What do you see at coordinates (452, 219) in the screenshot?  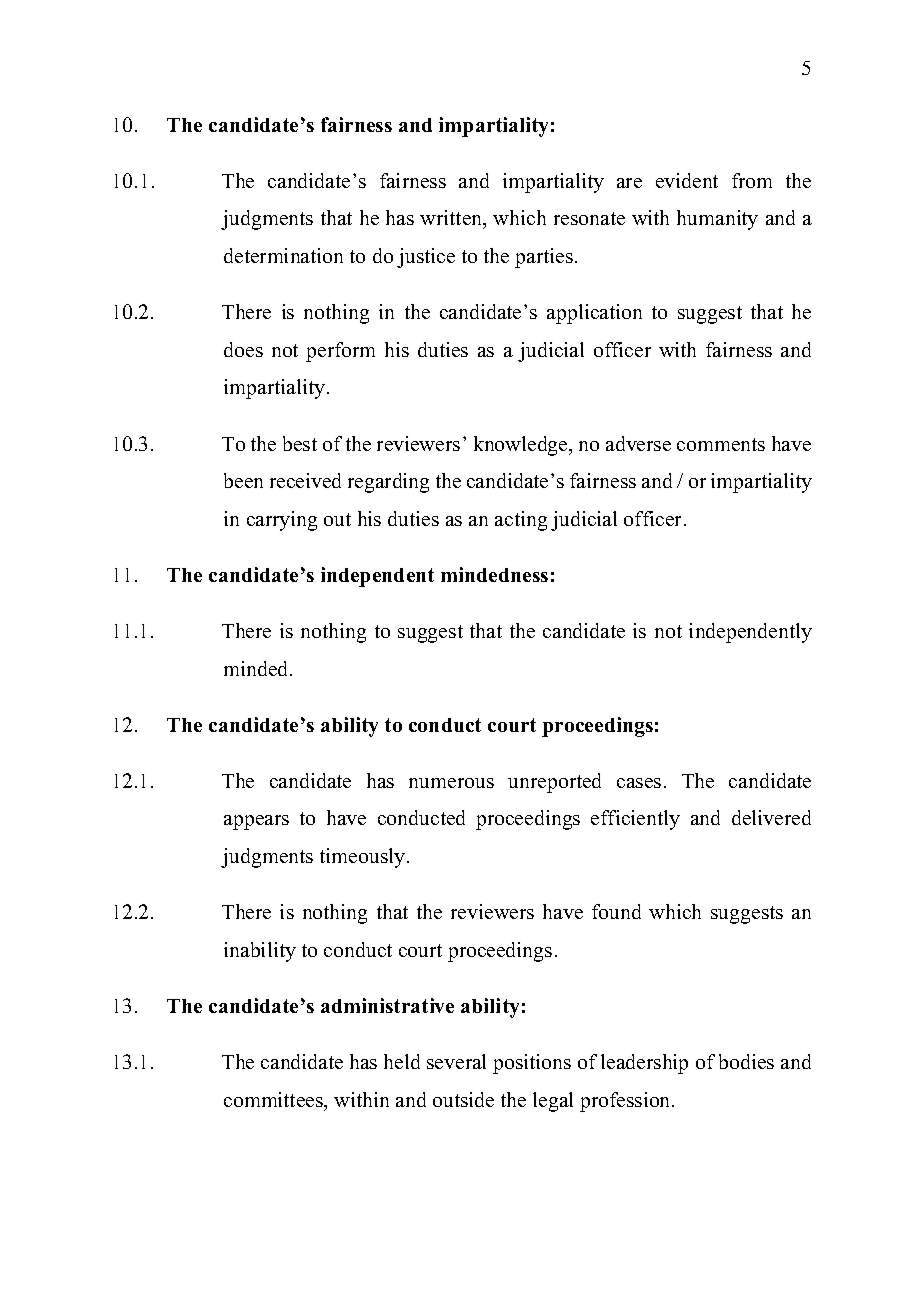 I see `written` at bounding box center [452, 219].
